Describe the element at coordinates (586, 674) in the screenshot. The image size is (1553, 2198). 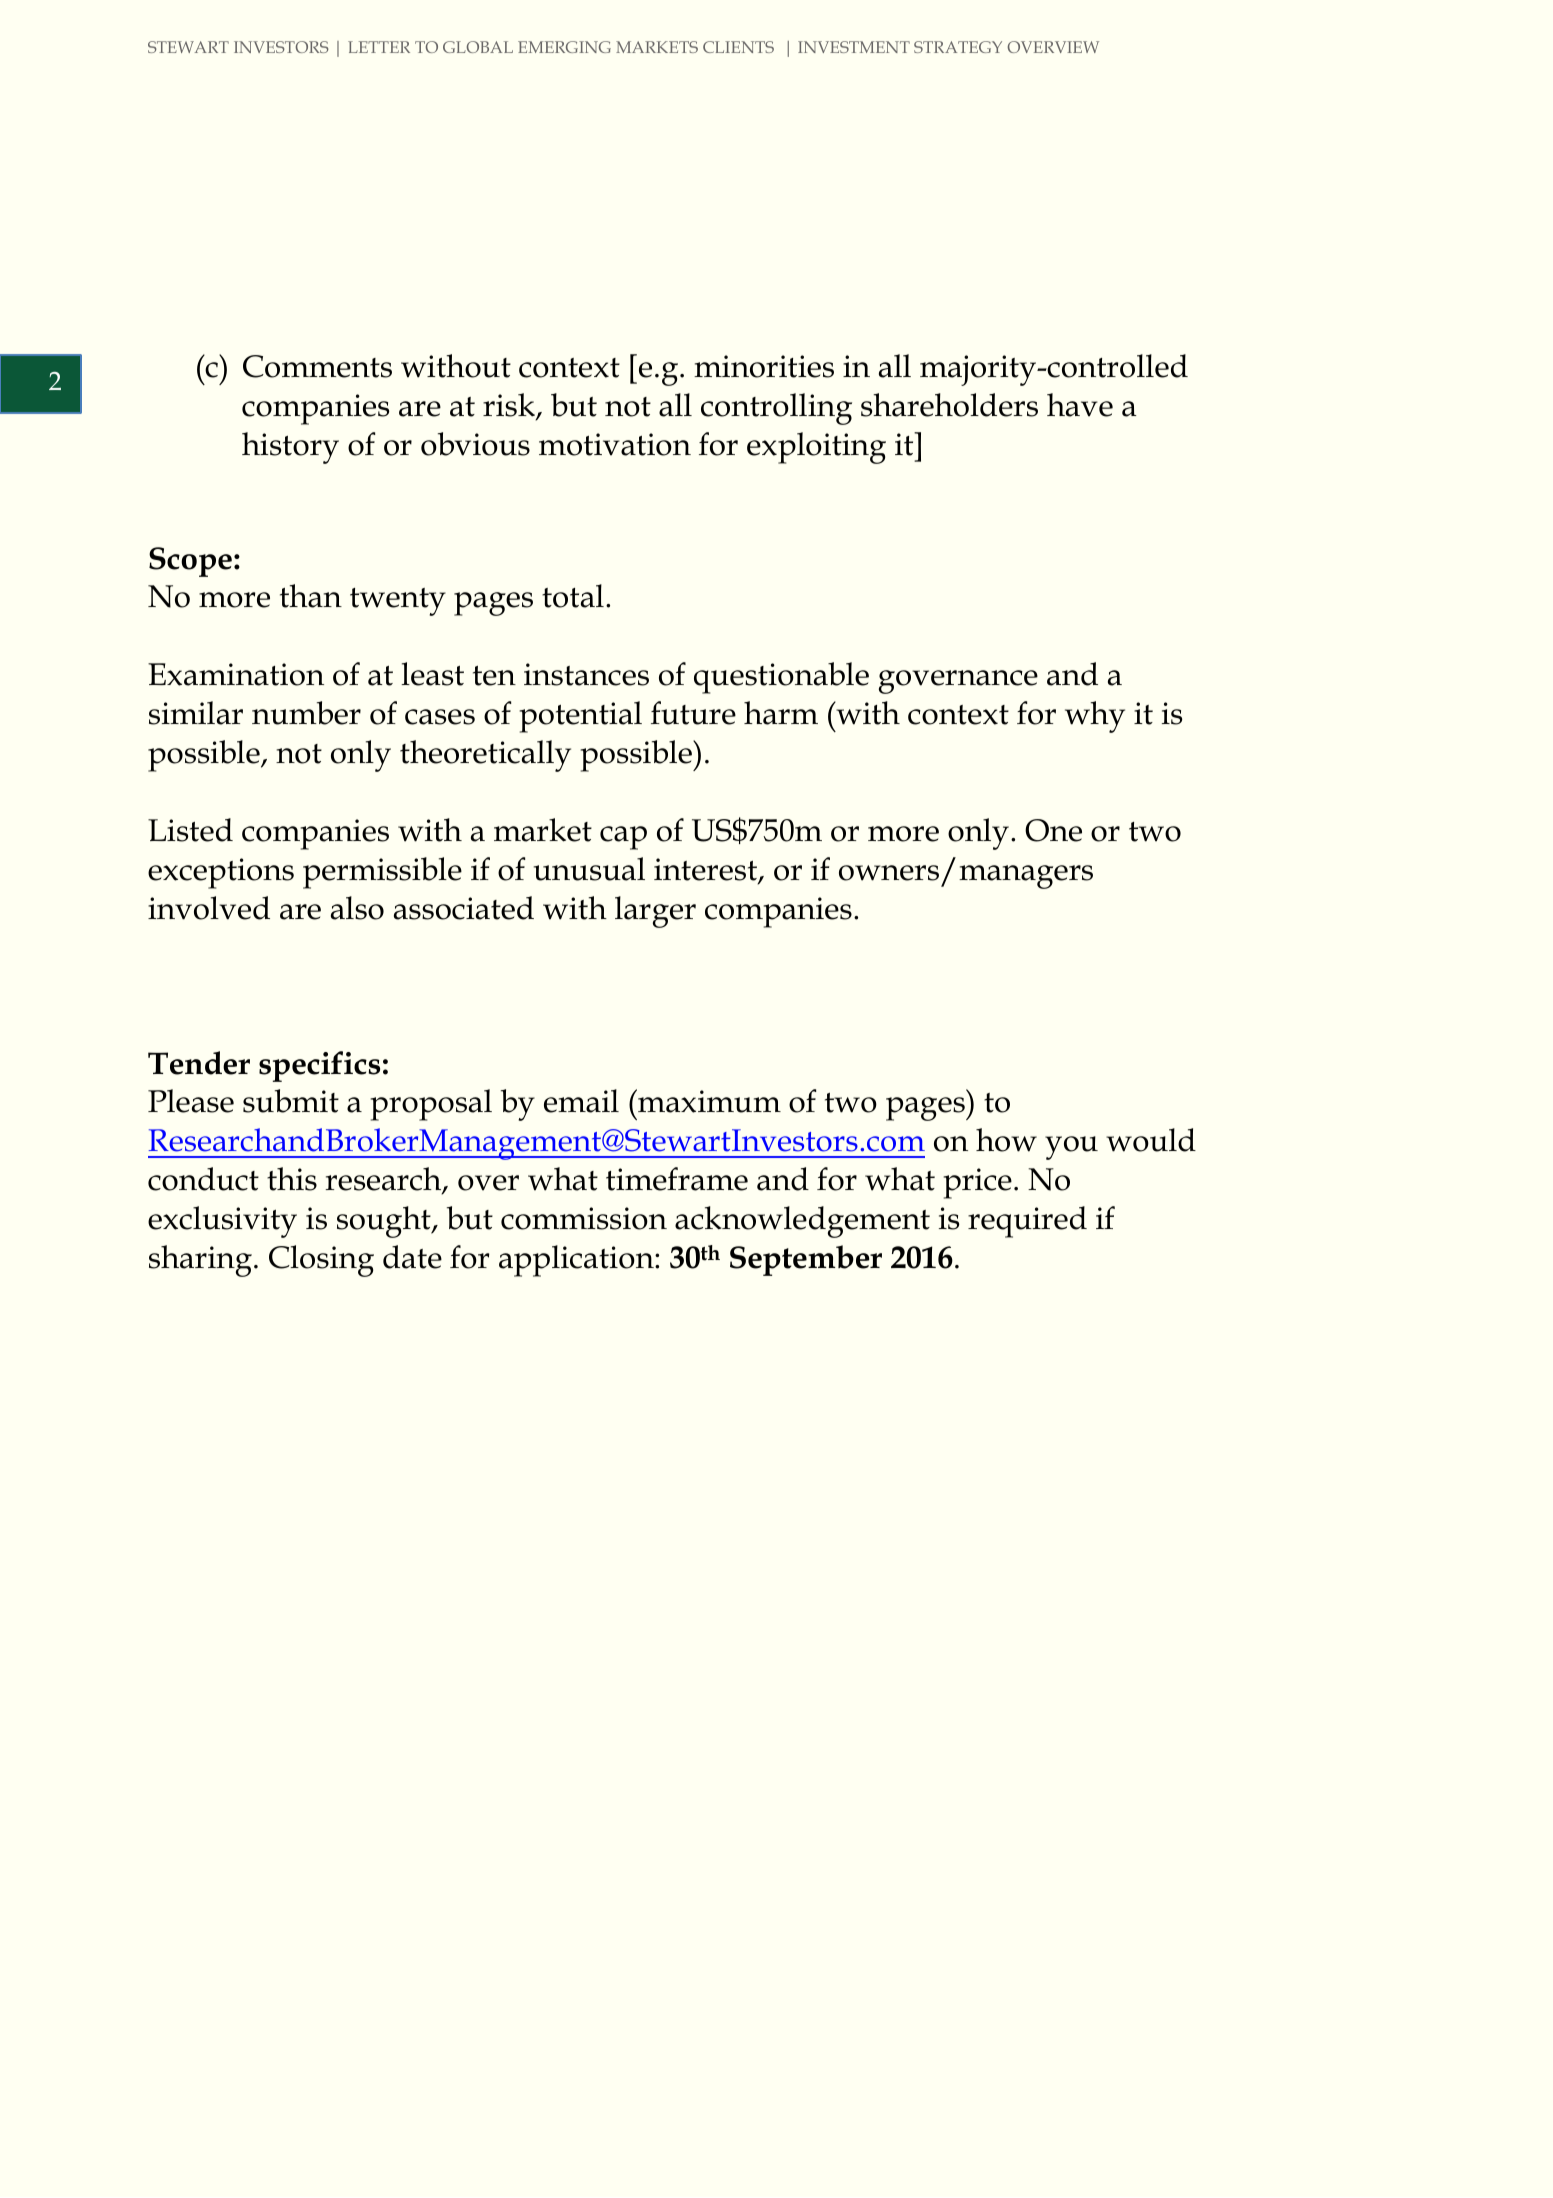
I see `instances` at that location.
